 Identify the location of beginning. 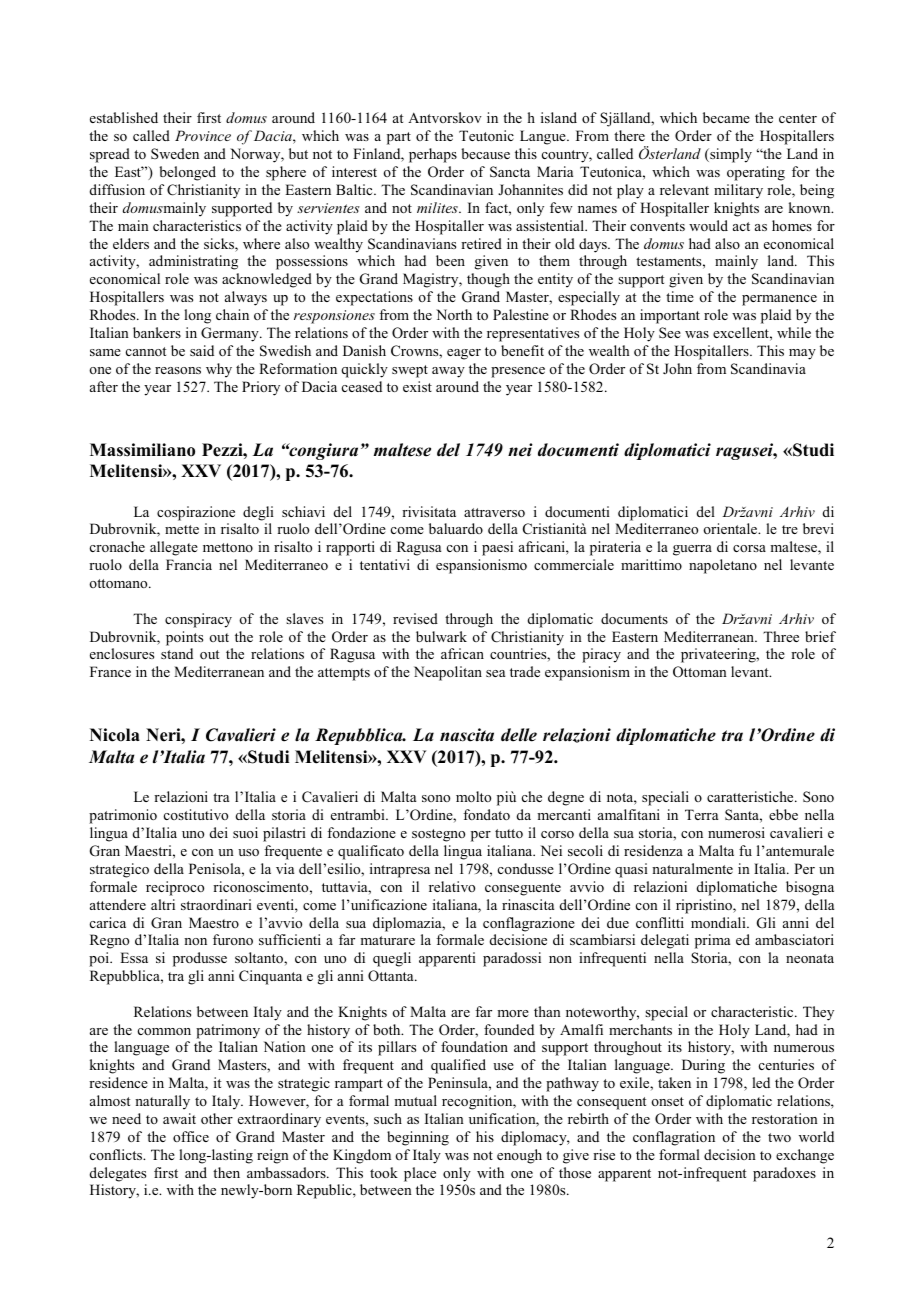
(418, 1138).
